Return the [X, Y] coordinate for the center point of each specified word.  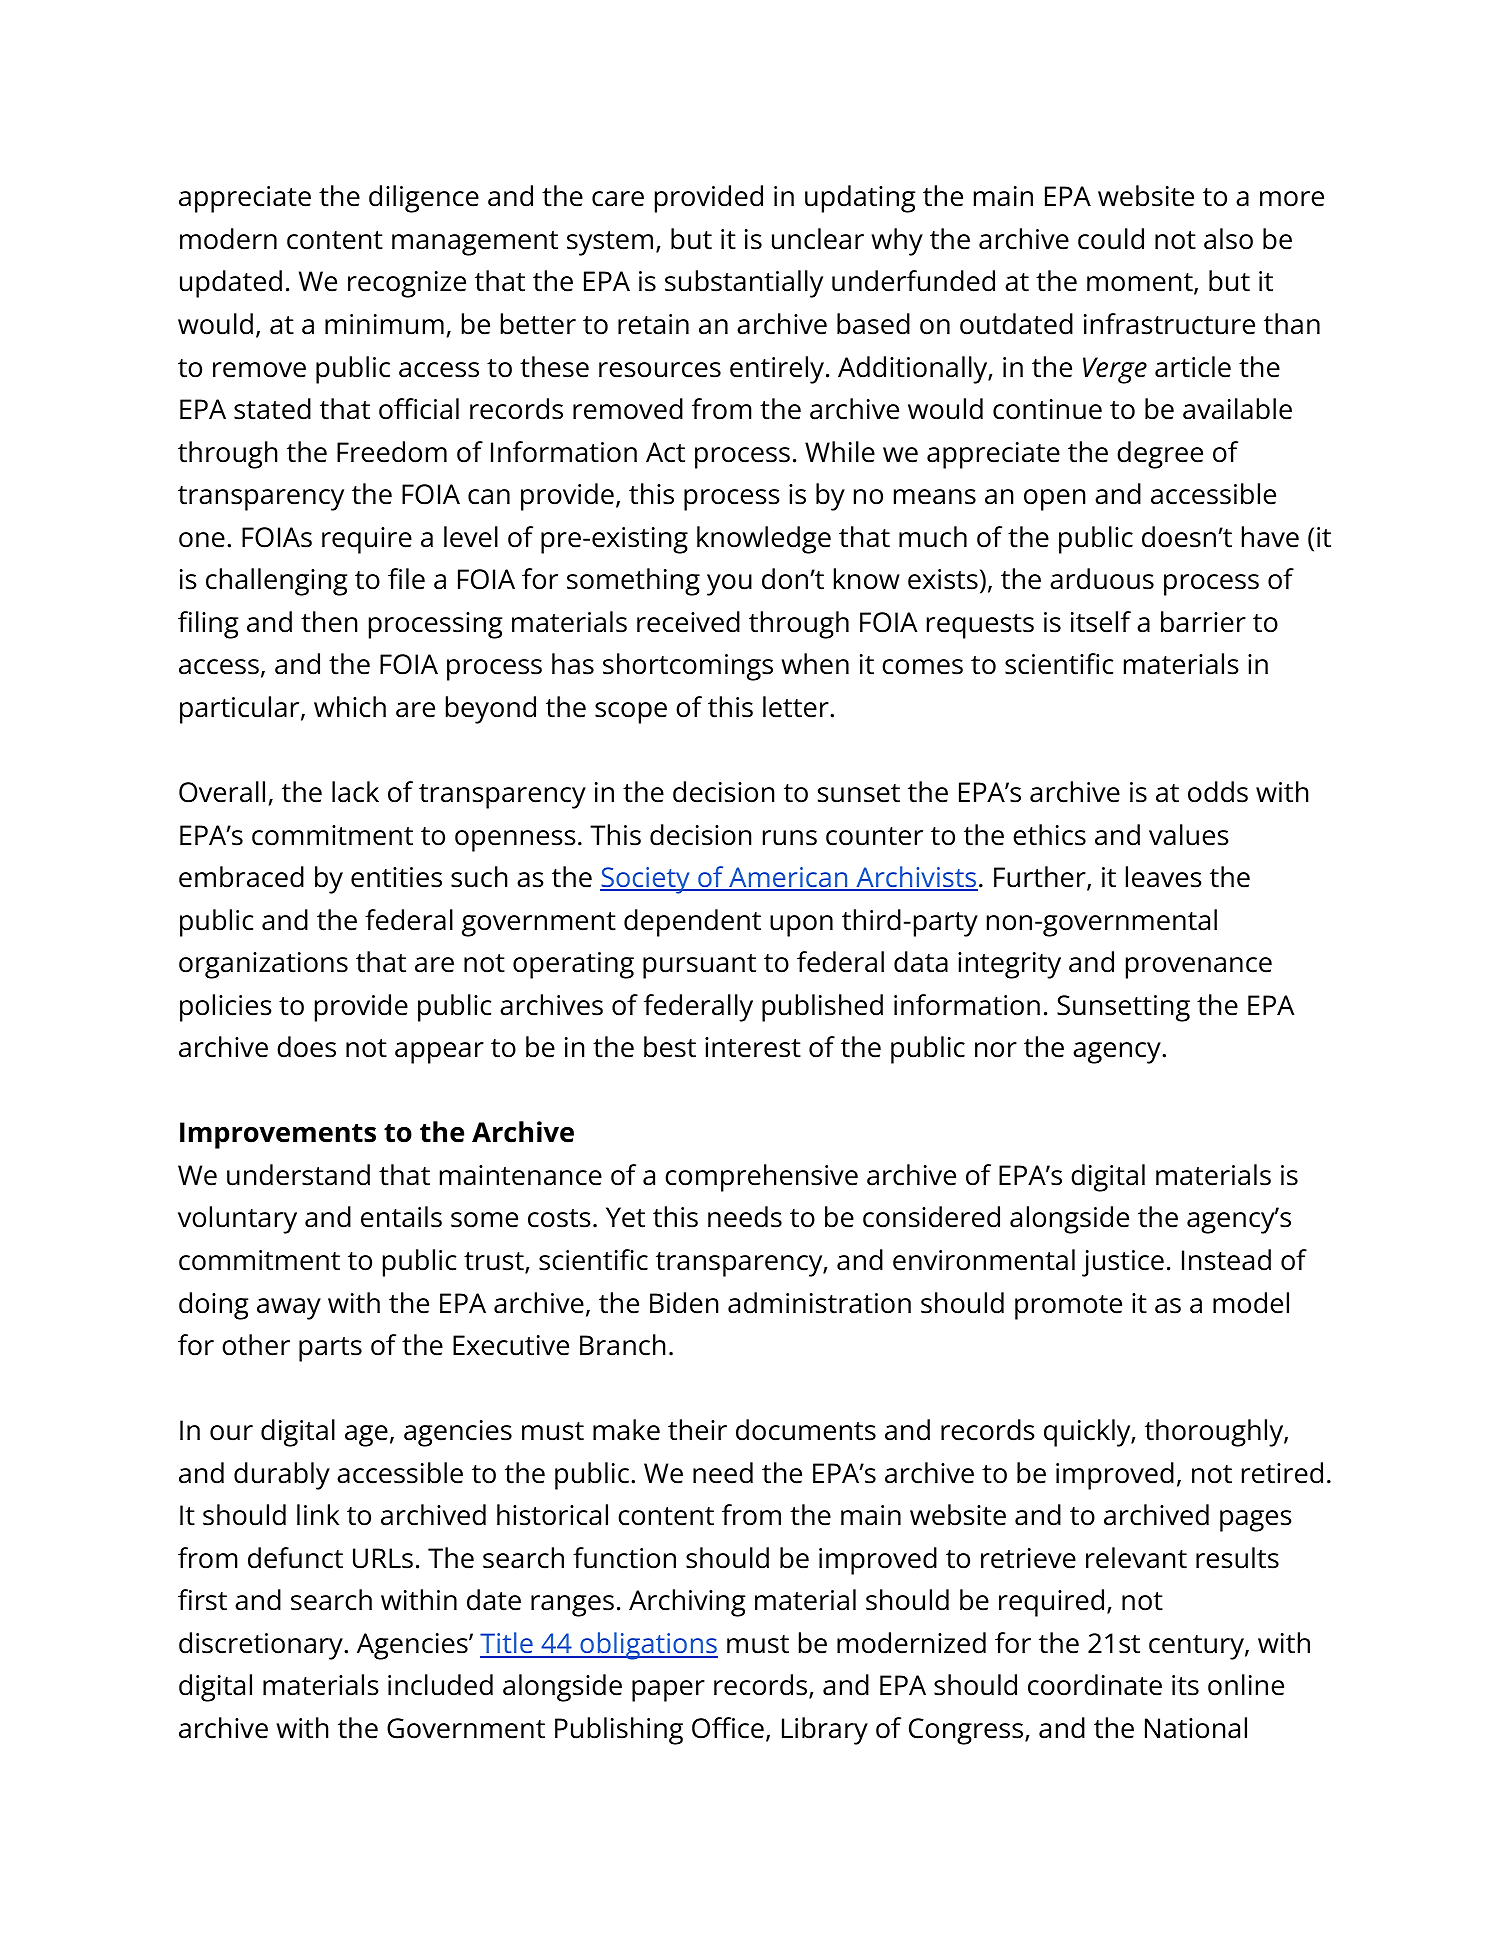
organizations [263, 965]
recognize [407, 284]
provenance [1199, 968]
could [1111, 239]
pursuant [699, 966]
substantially [744, 284]
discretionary [262, 1646]
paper [668, 1691]
